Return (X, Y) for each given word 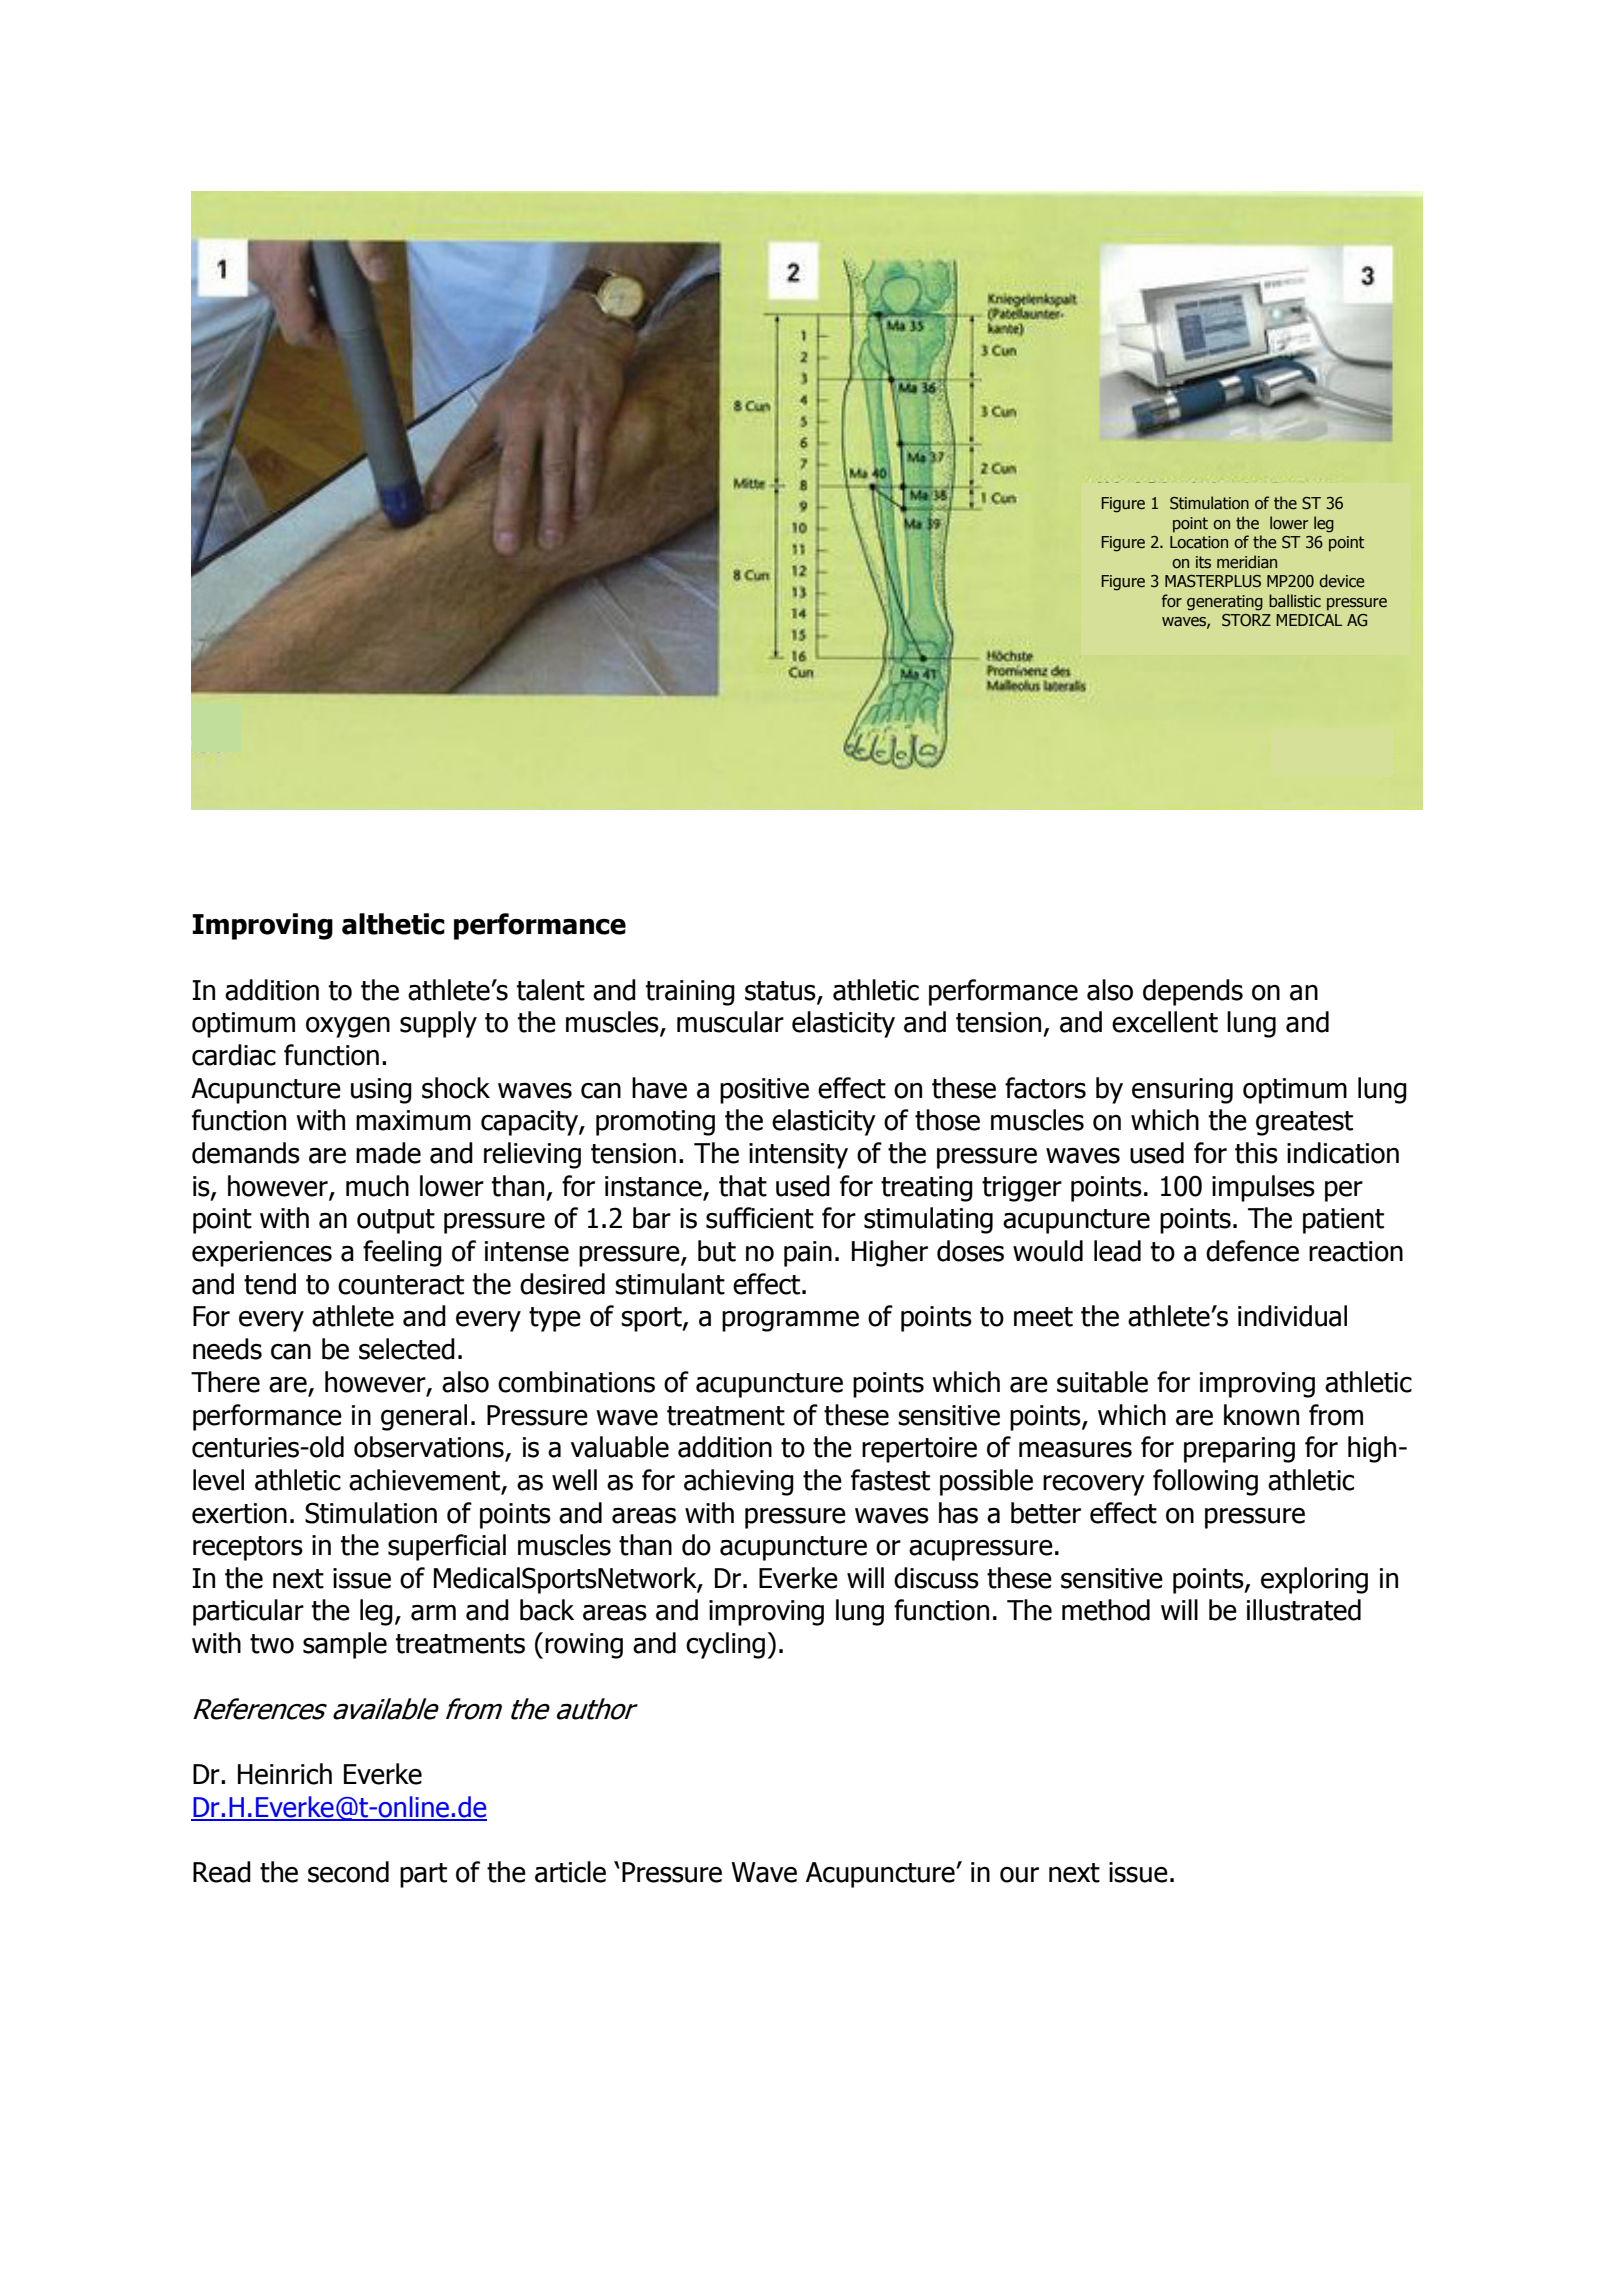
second (348, 1872)
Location (1199, 542)
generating (1225, 603)
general (424, 1417)
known (1261, 1415)
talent (551, 990)
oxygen (348, 1027)
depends (1193, 992)
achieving (739, 1482)
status (781, 991)
